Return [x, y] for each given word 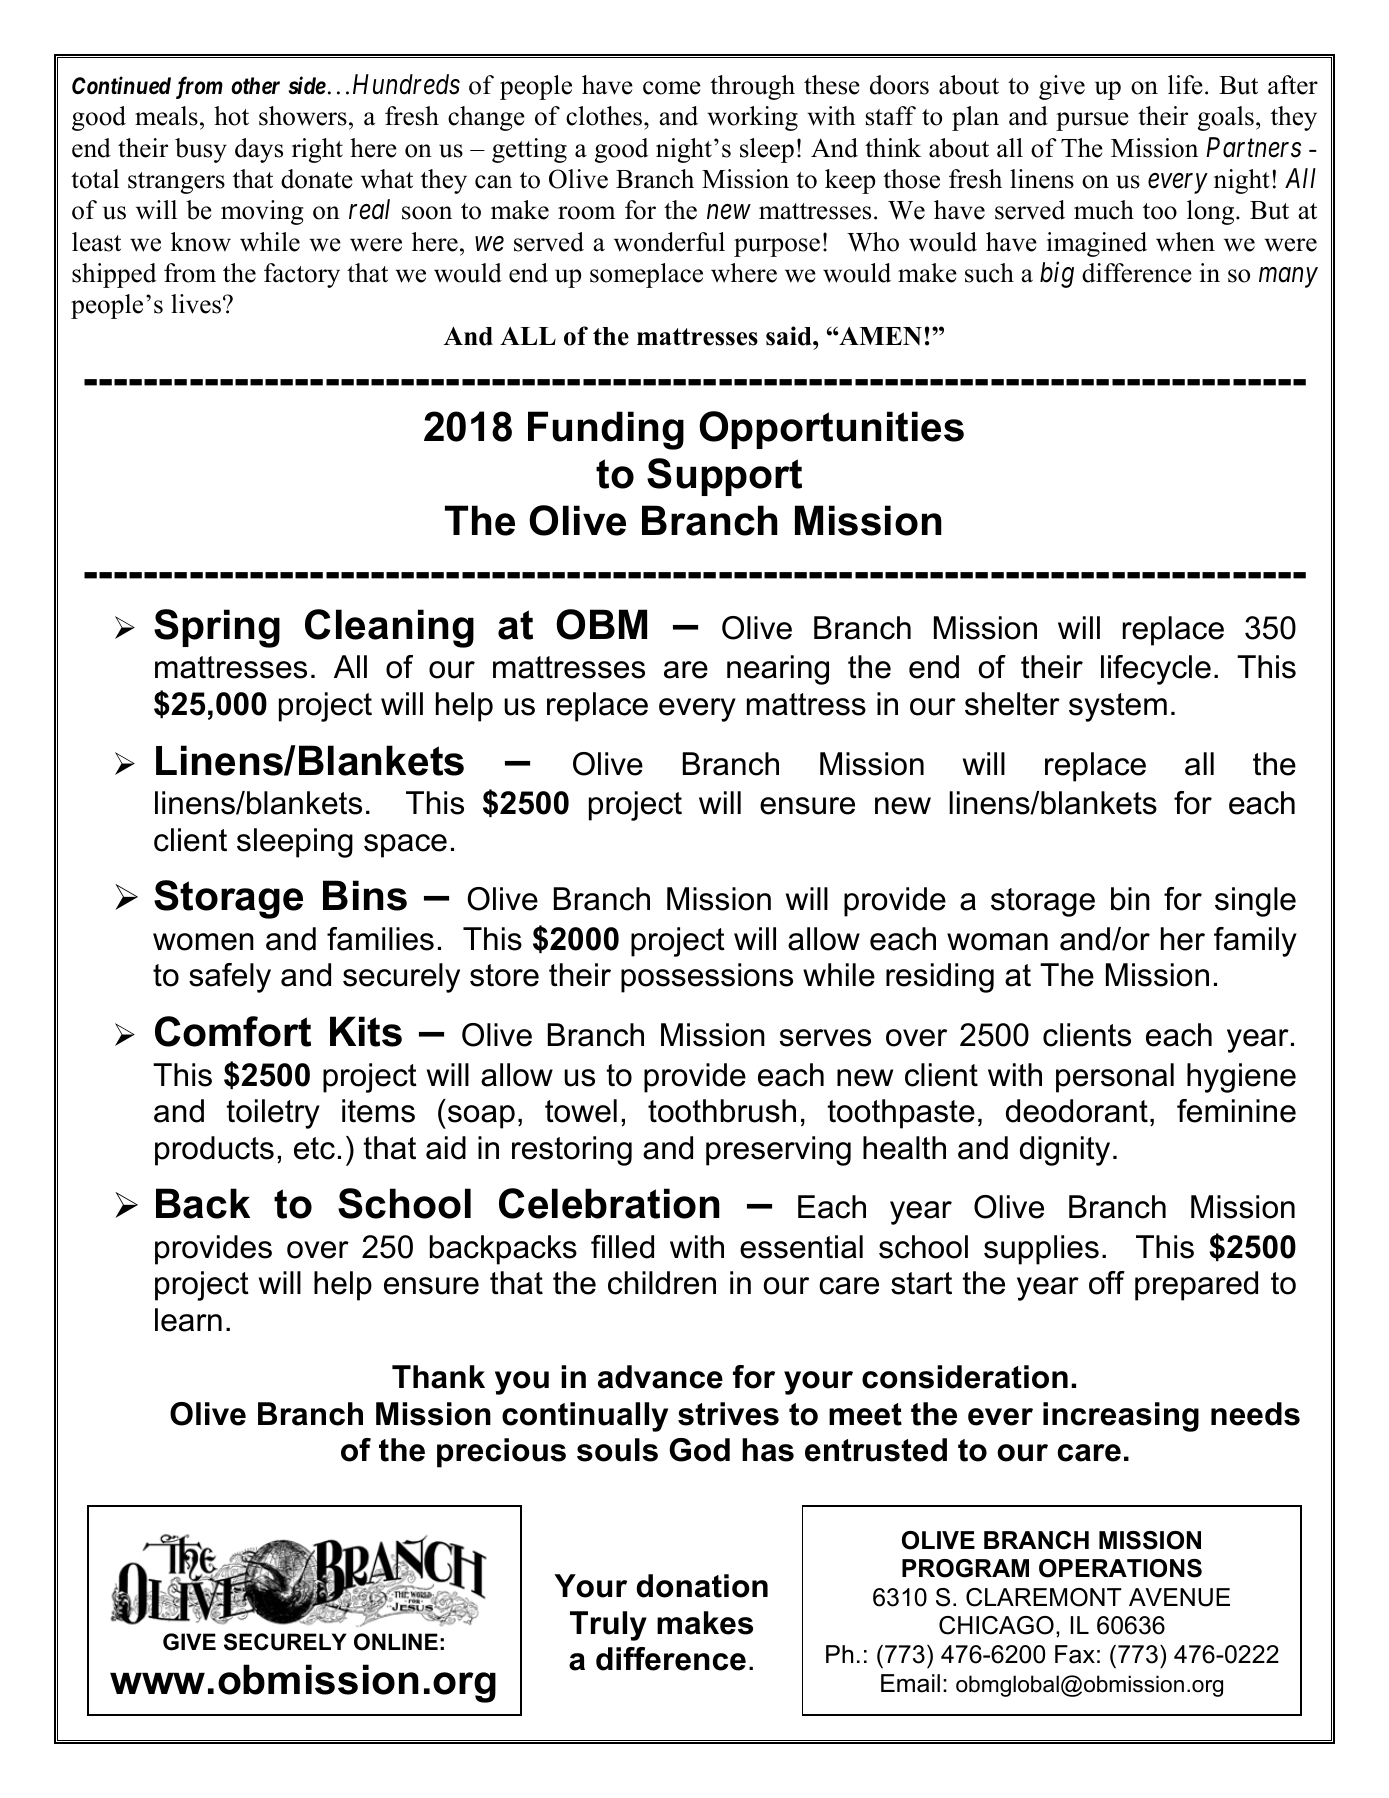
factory [302, 275]
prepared [1196, 1286]
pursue [1092, 121]
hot [231, 116]
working [752, 118]
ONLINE [396, 1642]
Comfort [233, 1031]
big [1057, 275]
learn [188, 1320]
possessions [707, 978]
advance [660, 1377]
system [1118, 707]
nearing [778, 670]
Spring [217, 628]
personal [1115, 1078]
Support [724, 477]
